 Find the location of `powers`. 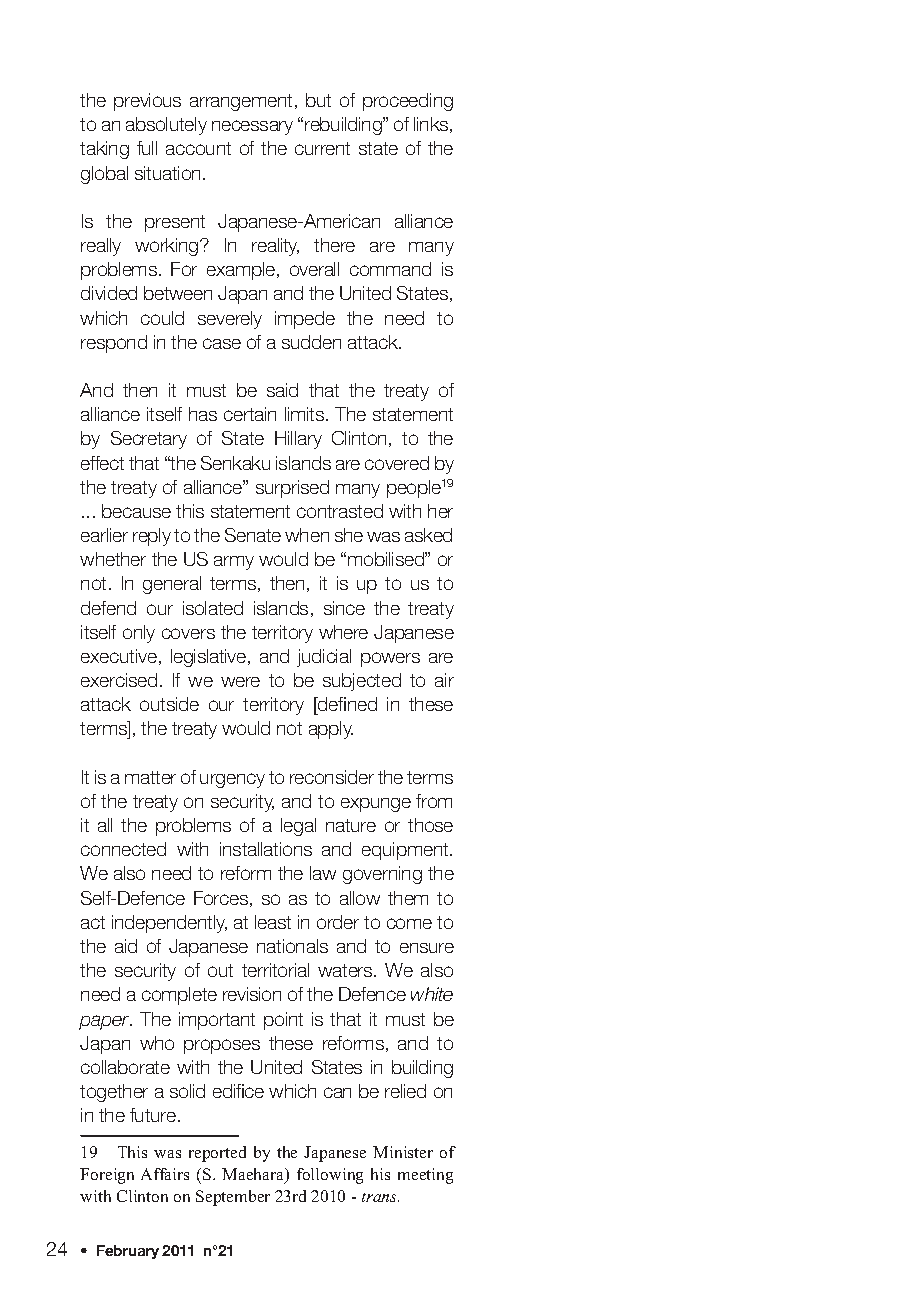

powers is located at coordinates (390, 659).
